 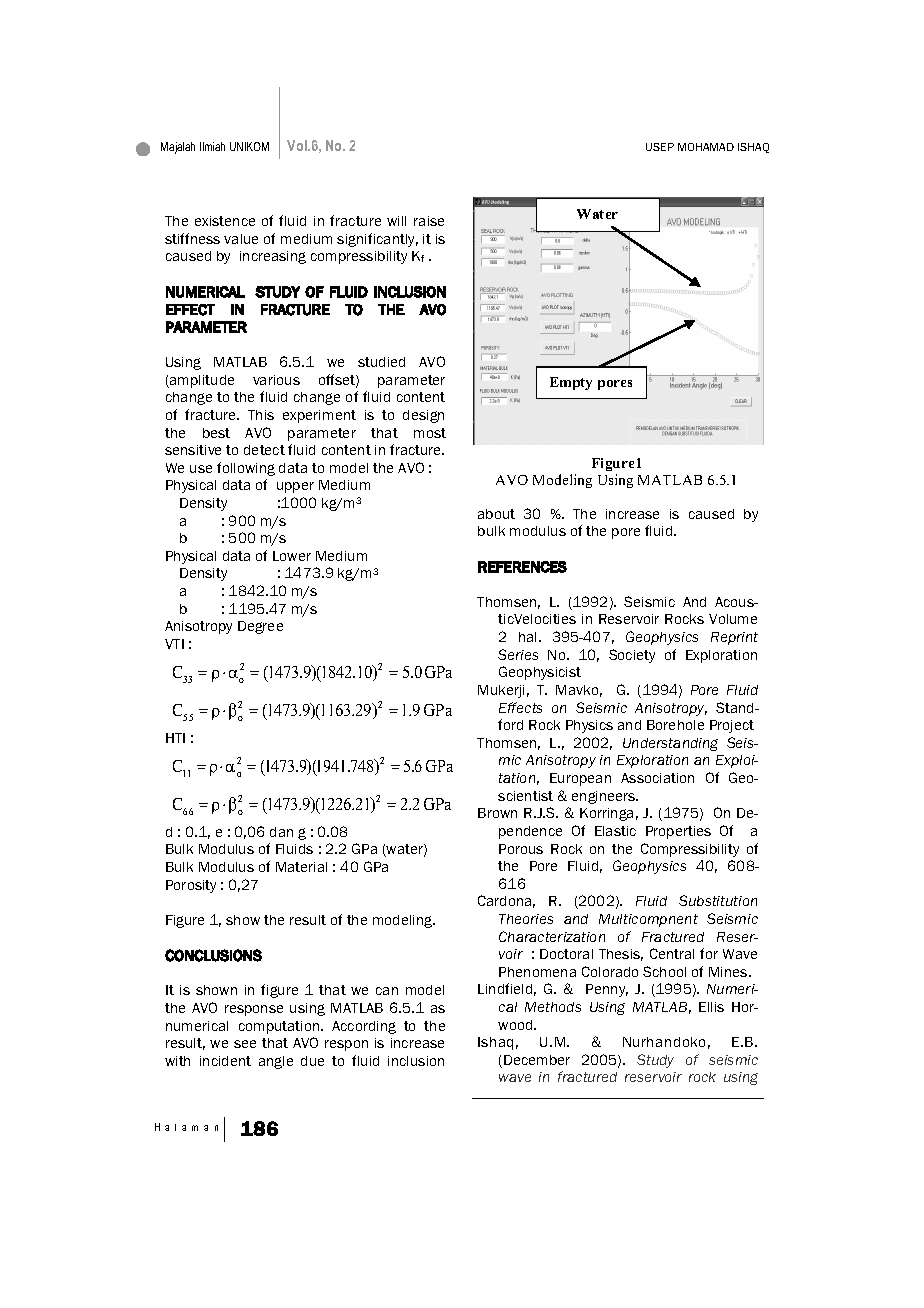 What do you see at coordinates (225, 221) in the image?
I see `existence` at bounding box center [225, 221].
